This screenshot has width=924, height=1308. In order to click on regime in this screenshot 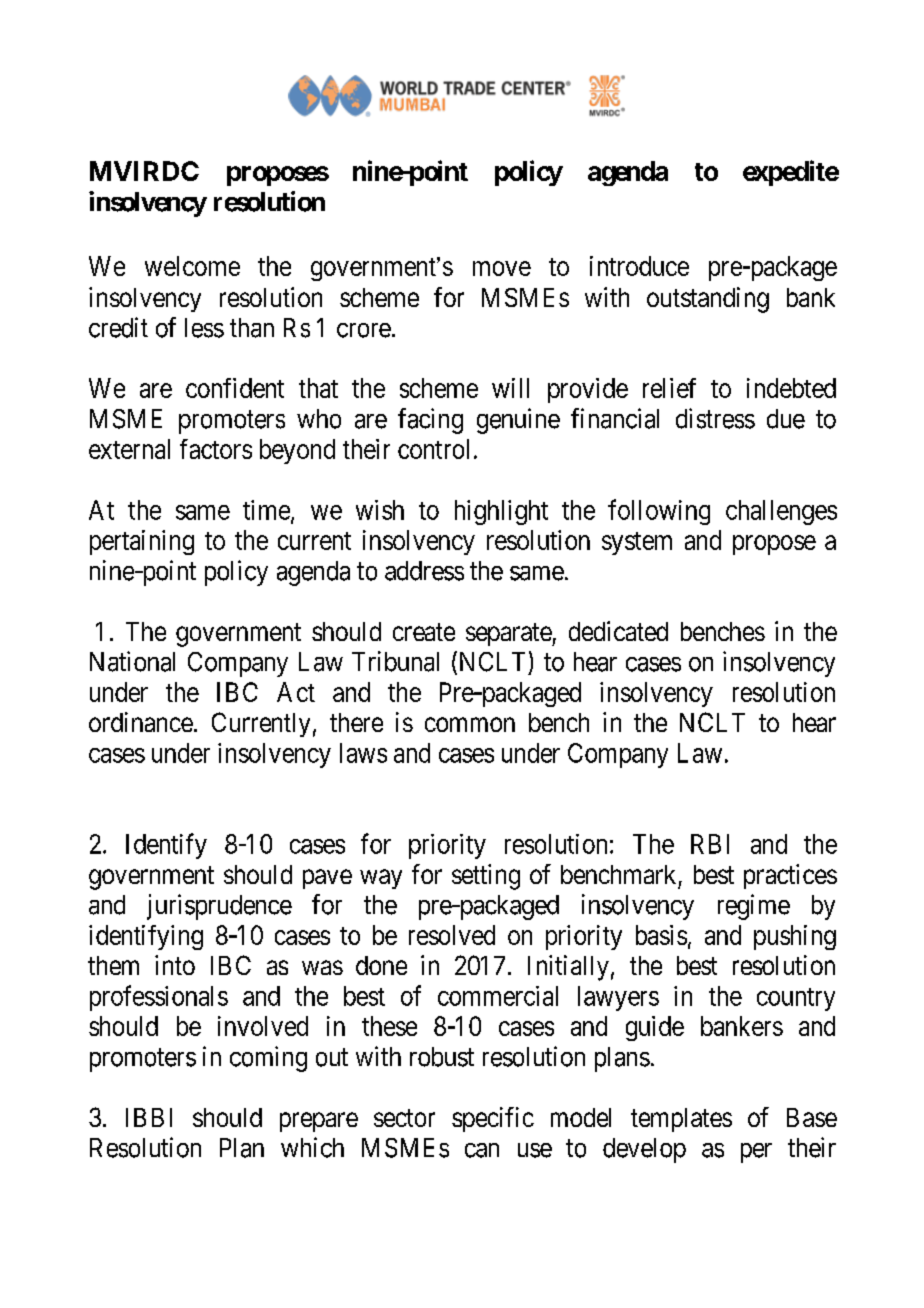, I will do `click(754, 907)`.
